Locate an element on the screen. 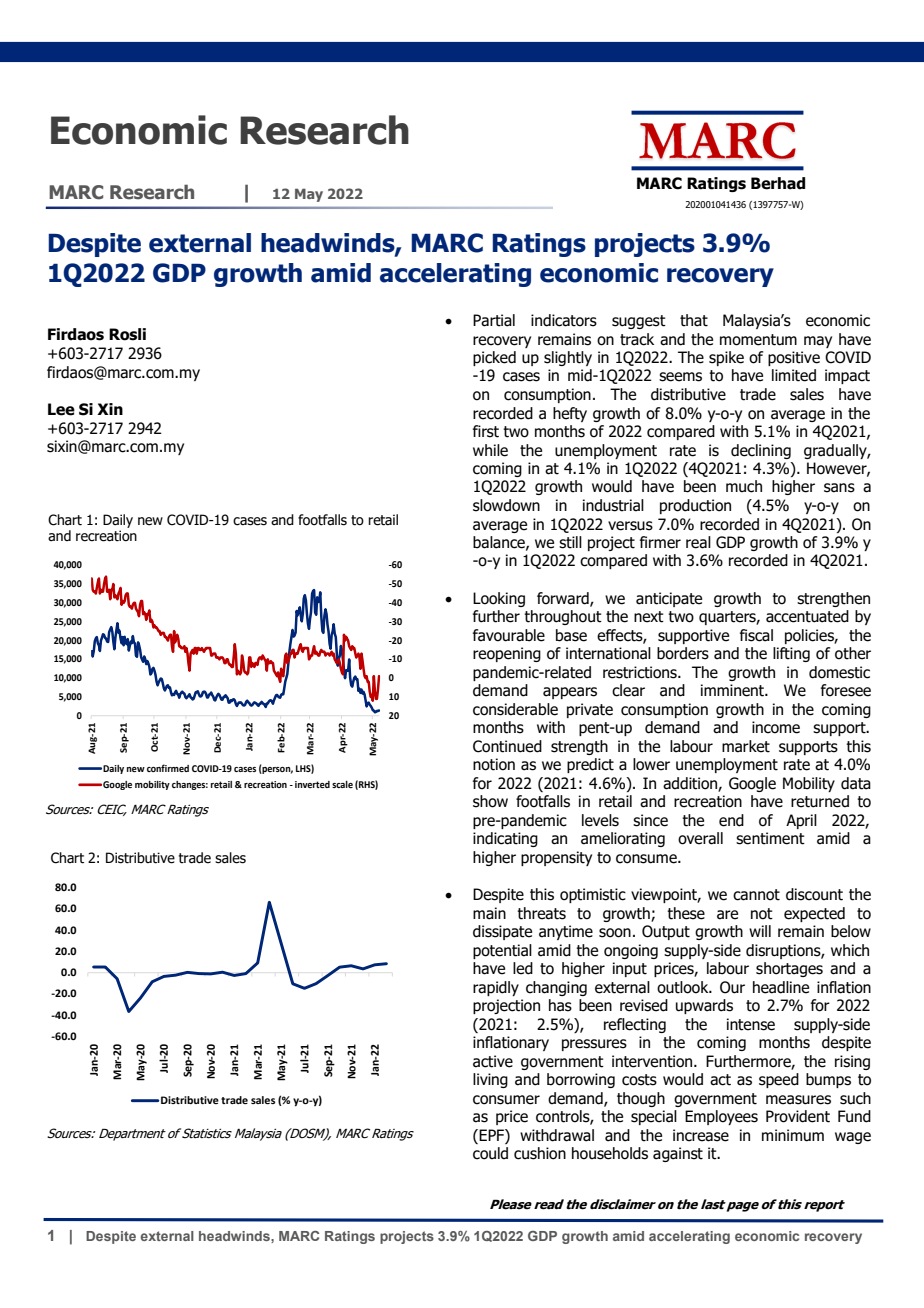 The image size is (924, 1308). Berhad is located at coordinates (778, 183).
